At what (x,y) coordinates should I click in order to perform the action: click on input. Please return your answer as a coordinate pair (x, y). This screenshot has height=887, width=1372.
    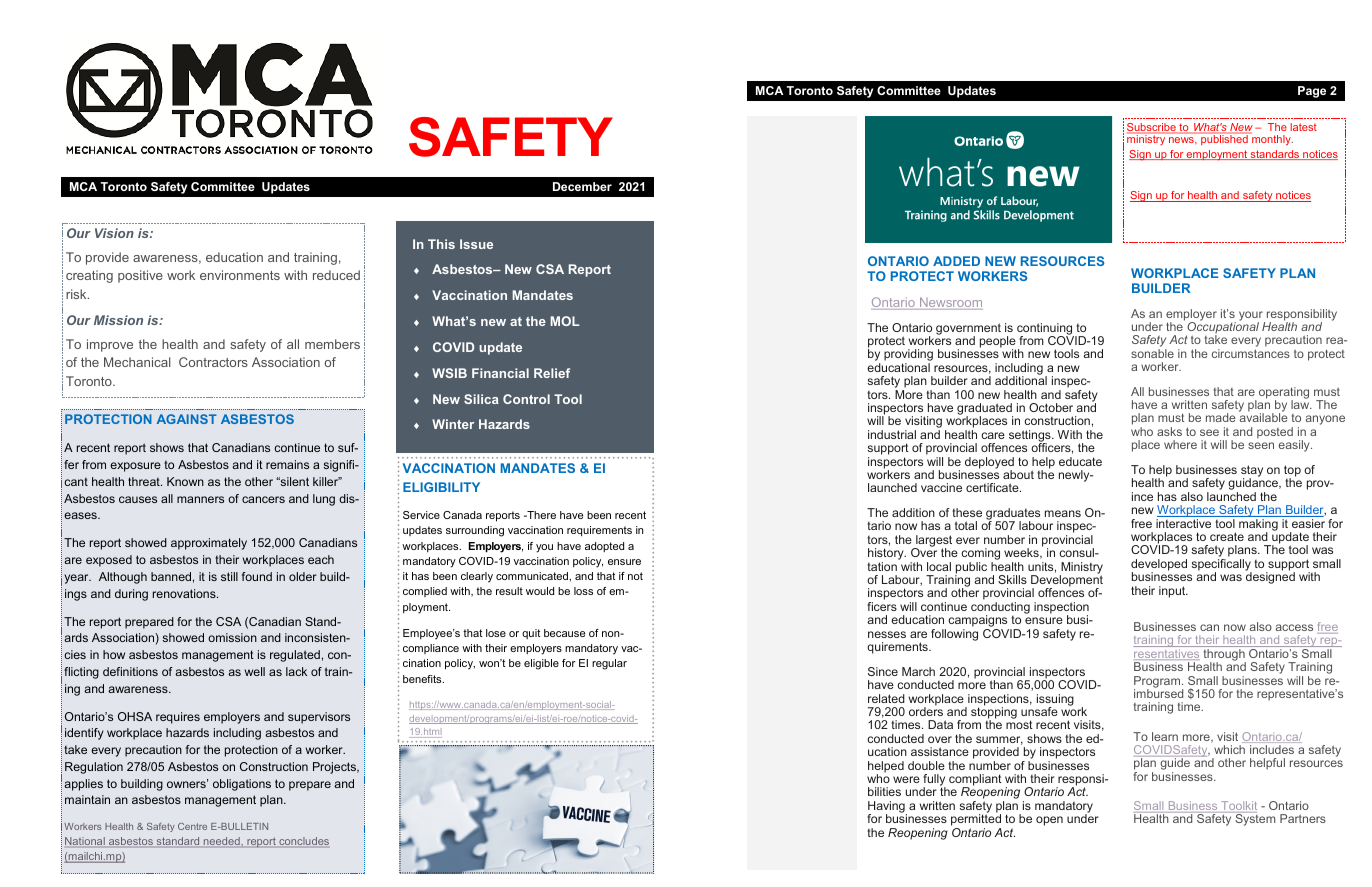
    Looking at the image, I should click on (1173, 592).
